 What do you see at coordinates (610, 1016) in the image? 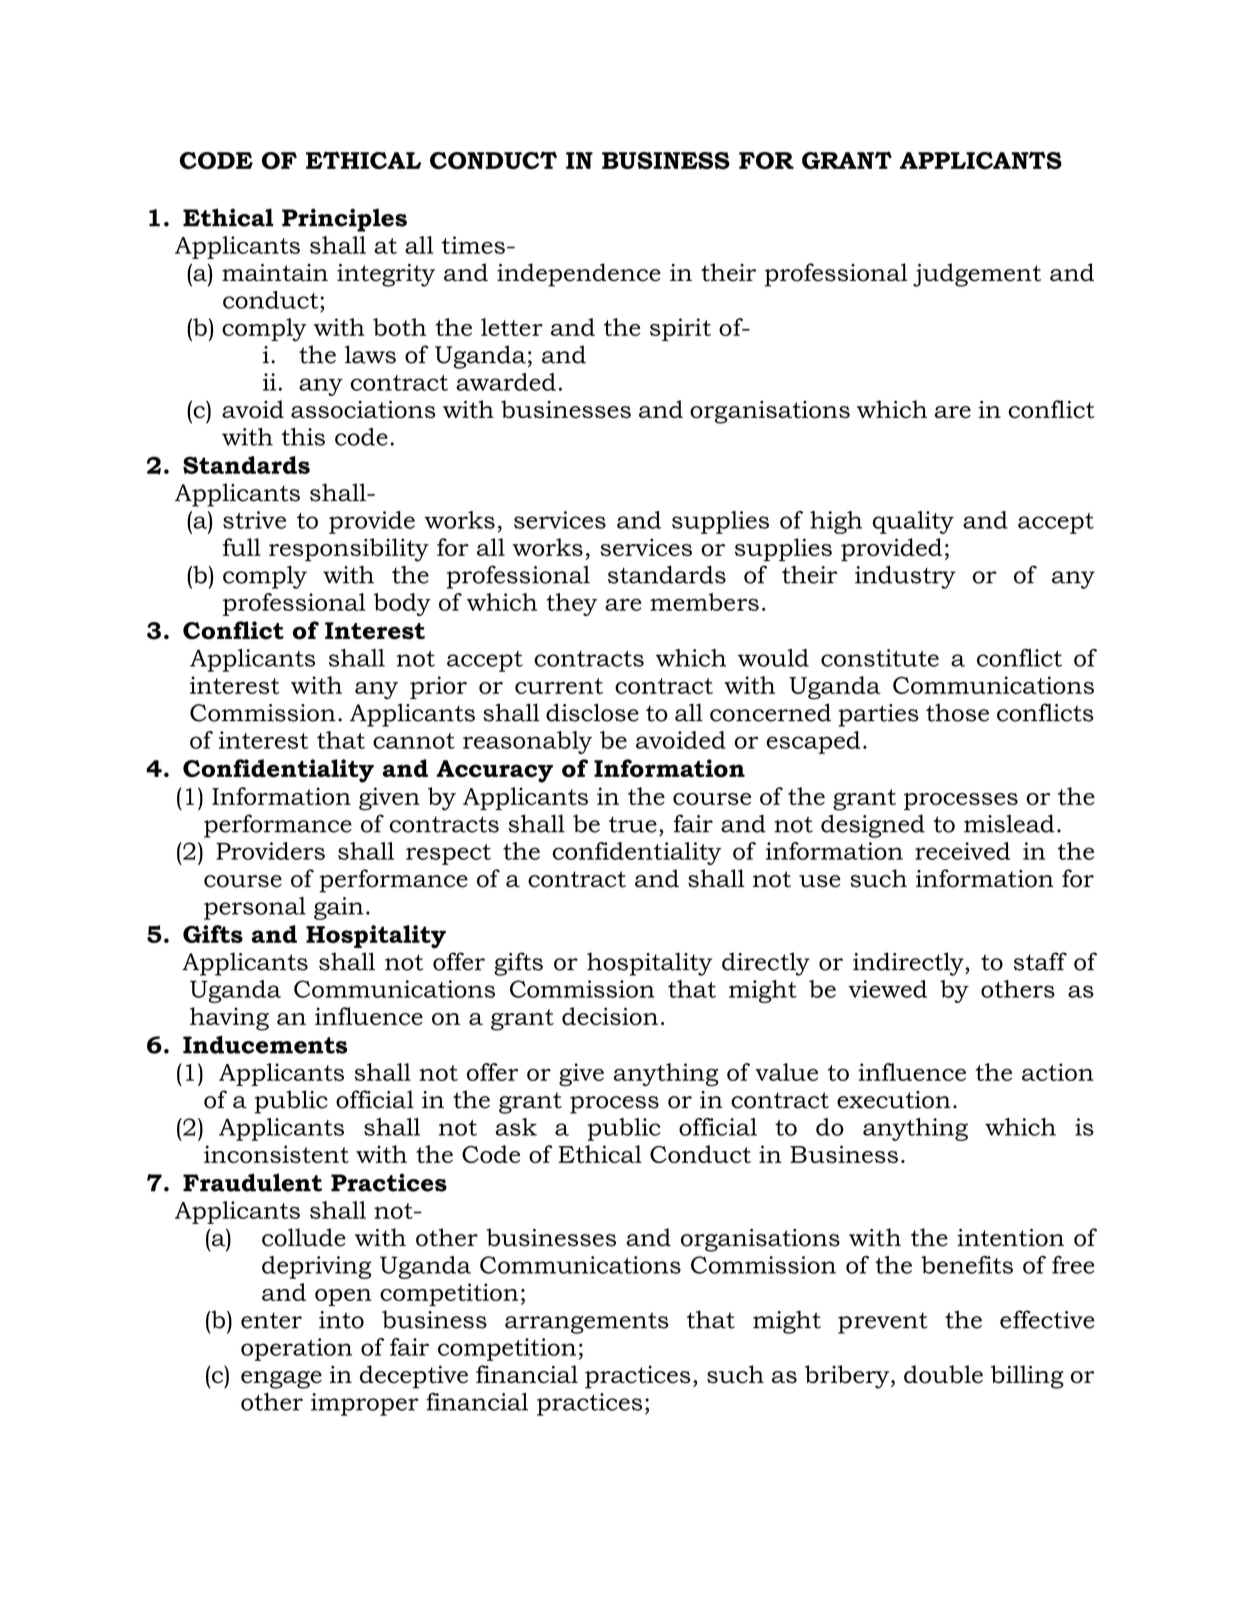
I see `decision` at bounding box center [610, 1016].
